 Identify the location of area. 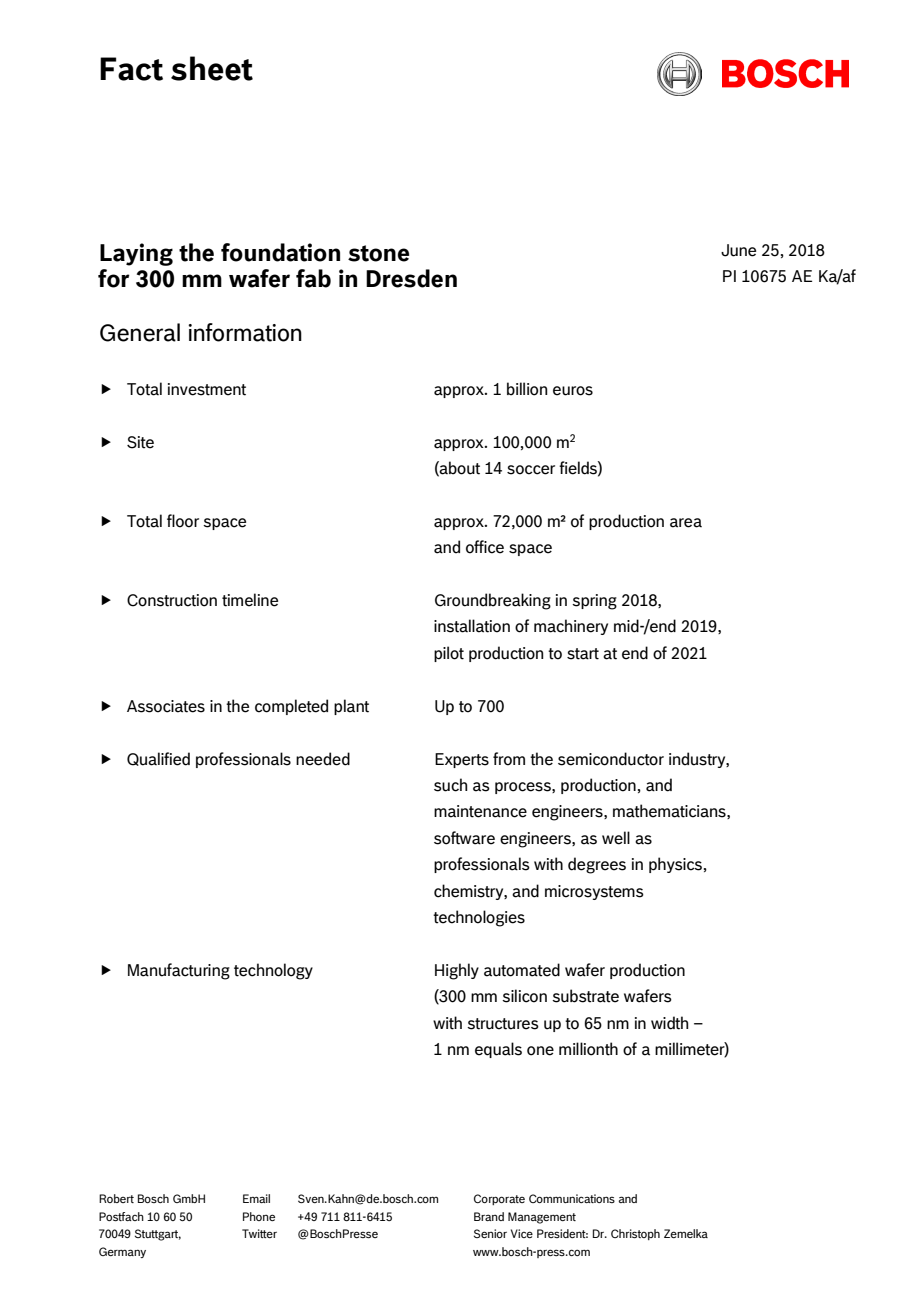
(686, 523).
